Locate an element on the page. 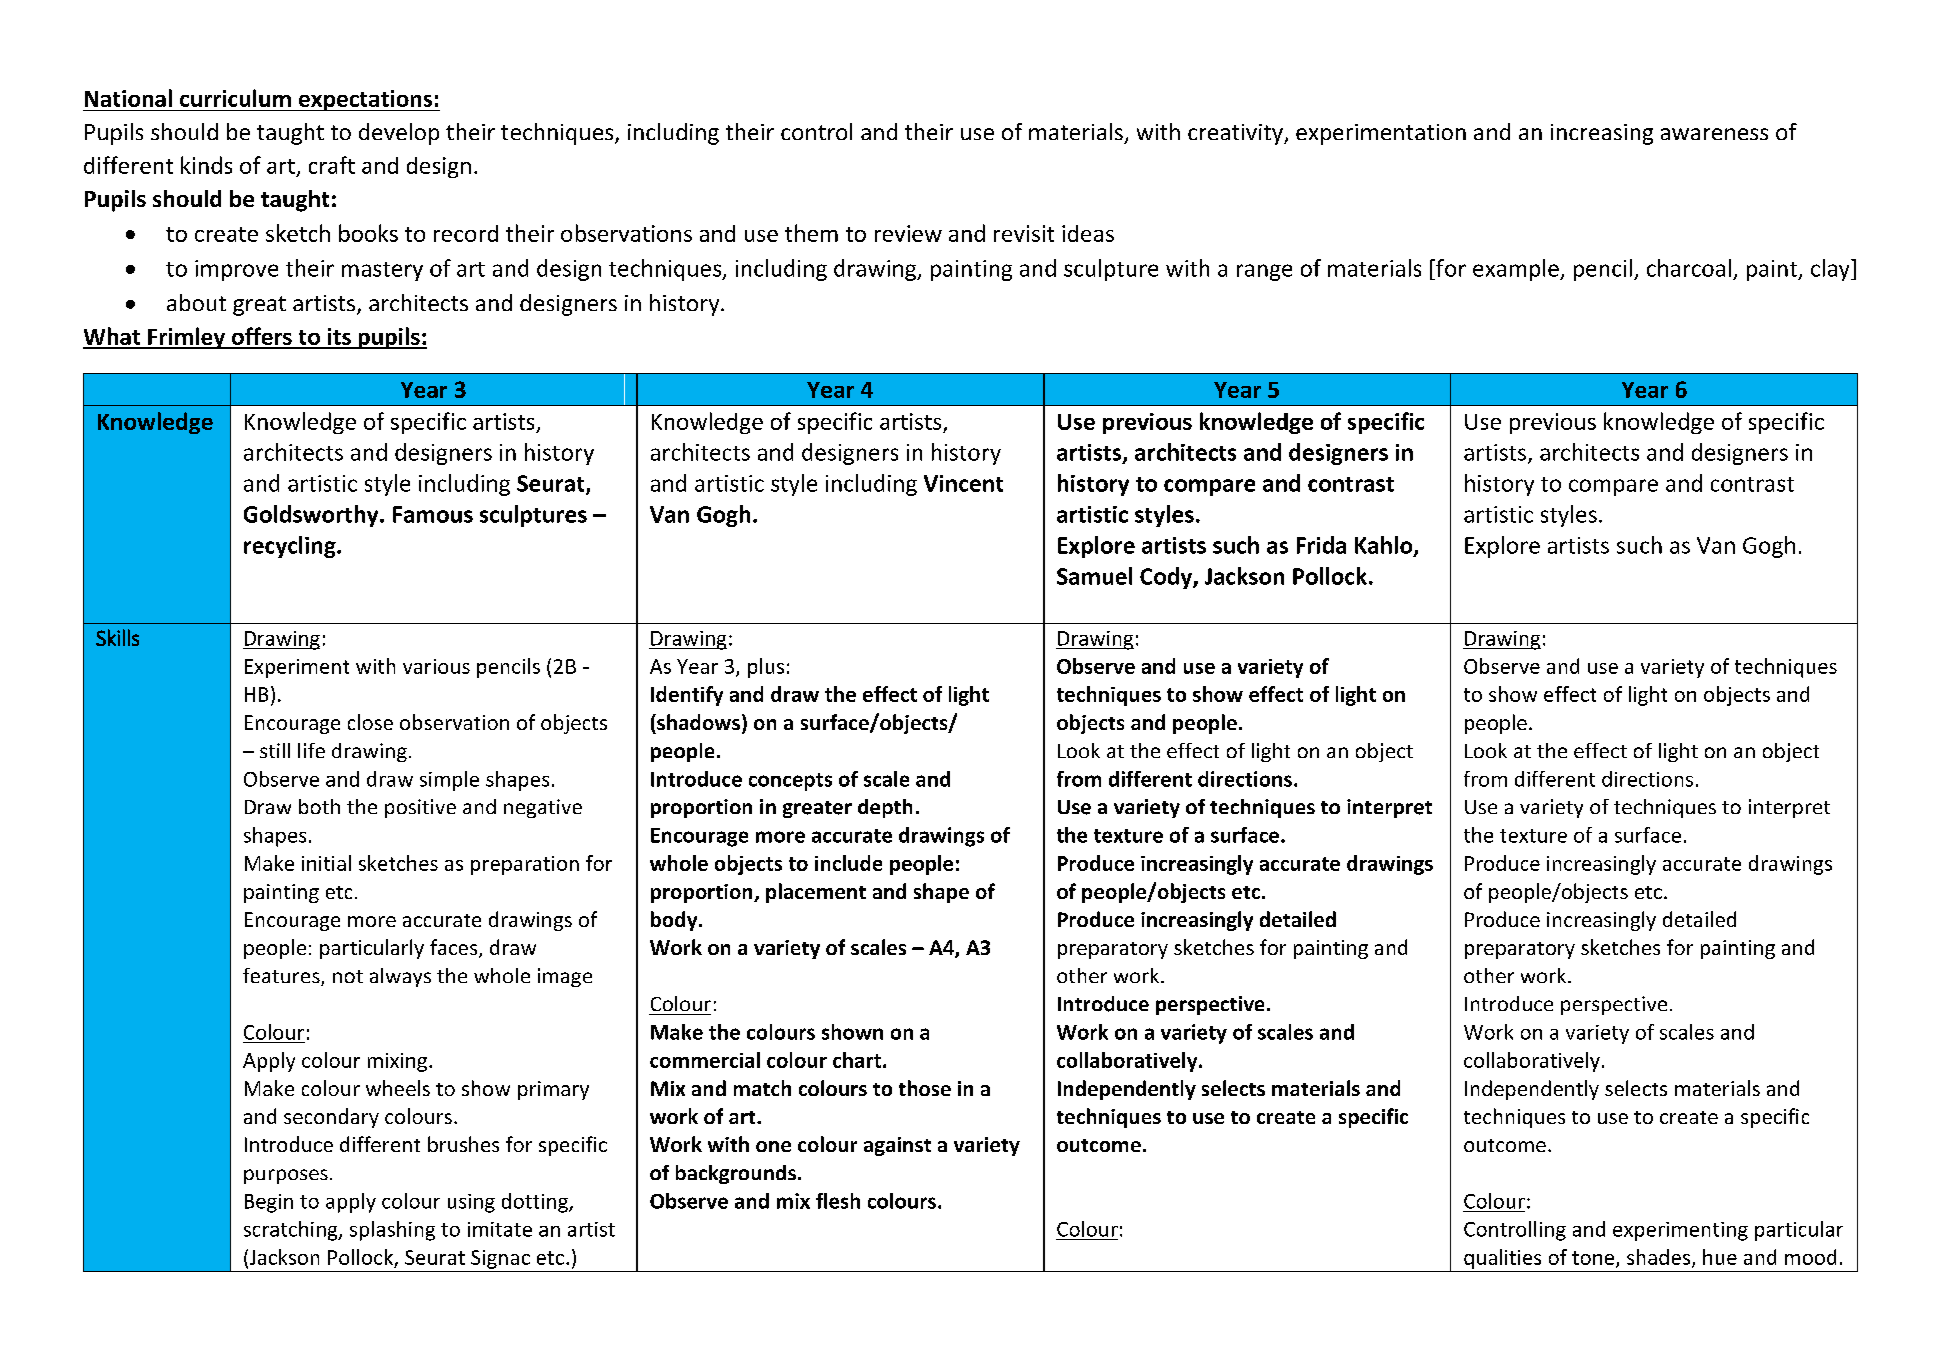 This image has width=1941, height=1372. various is located at coordinates (436, 666).
